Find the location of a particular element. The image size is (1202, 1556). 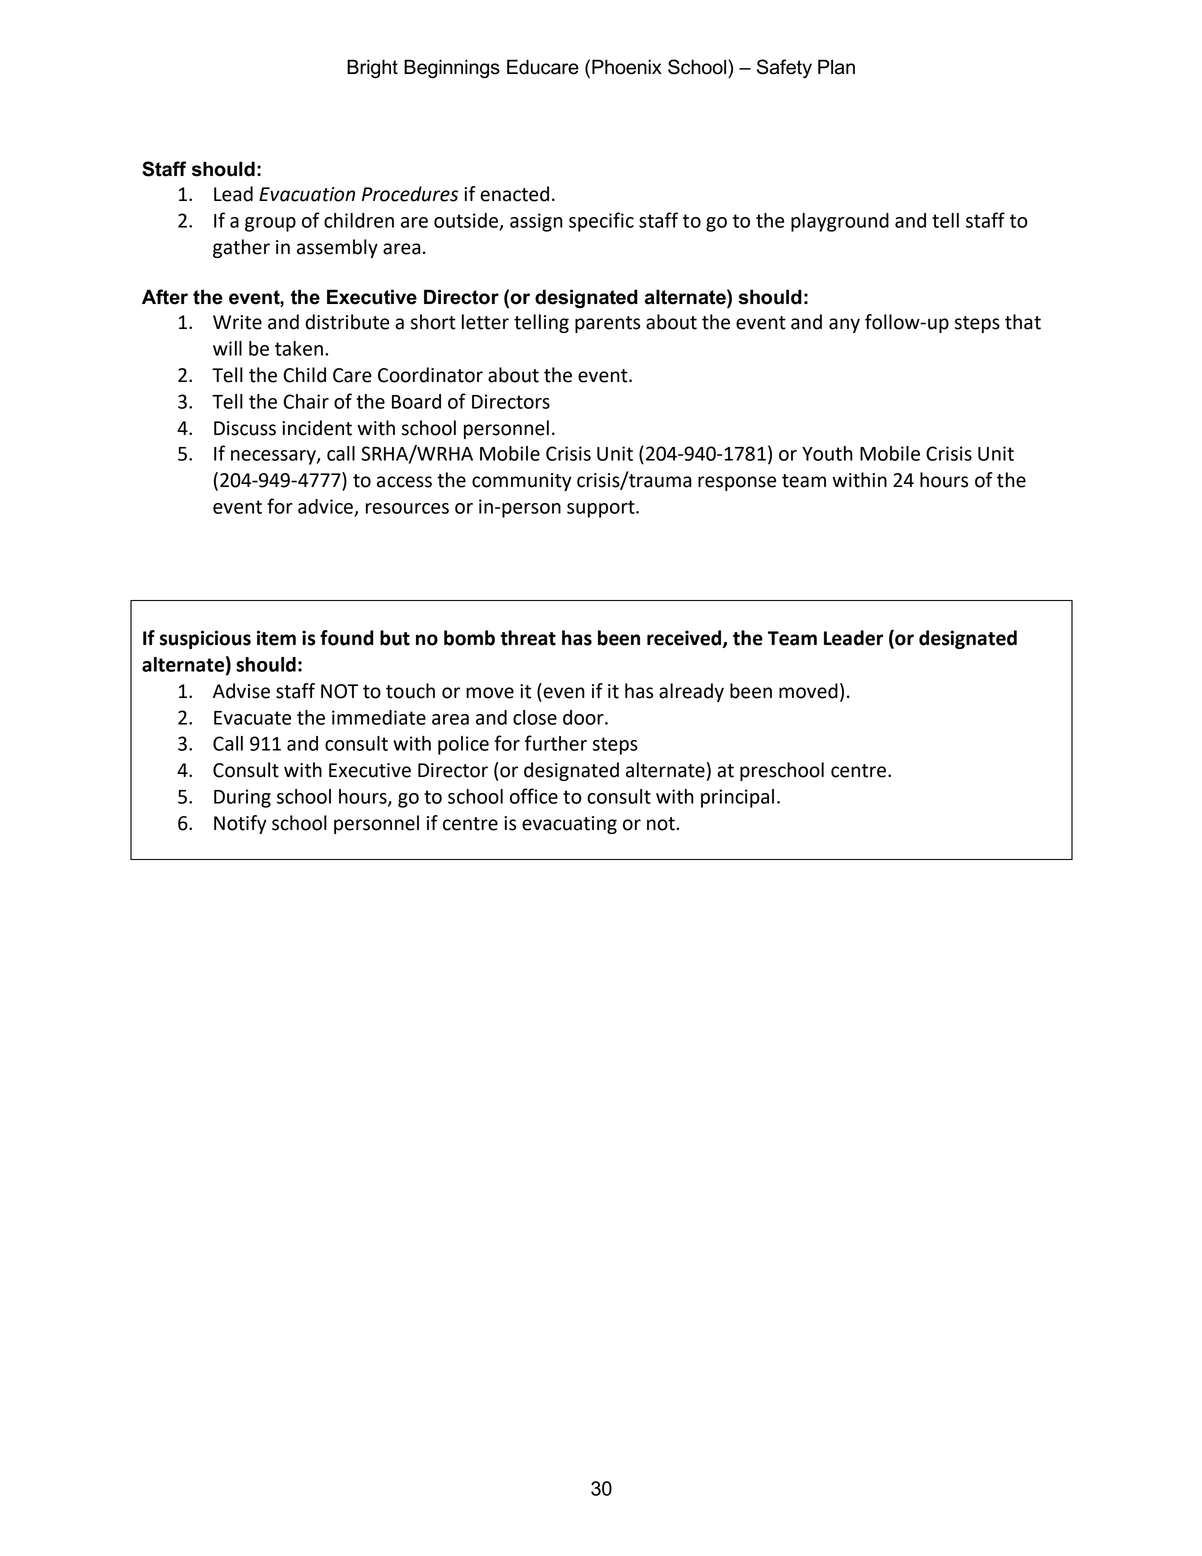

Bright is located at coordinates (372, 69).
